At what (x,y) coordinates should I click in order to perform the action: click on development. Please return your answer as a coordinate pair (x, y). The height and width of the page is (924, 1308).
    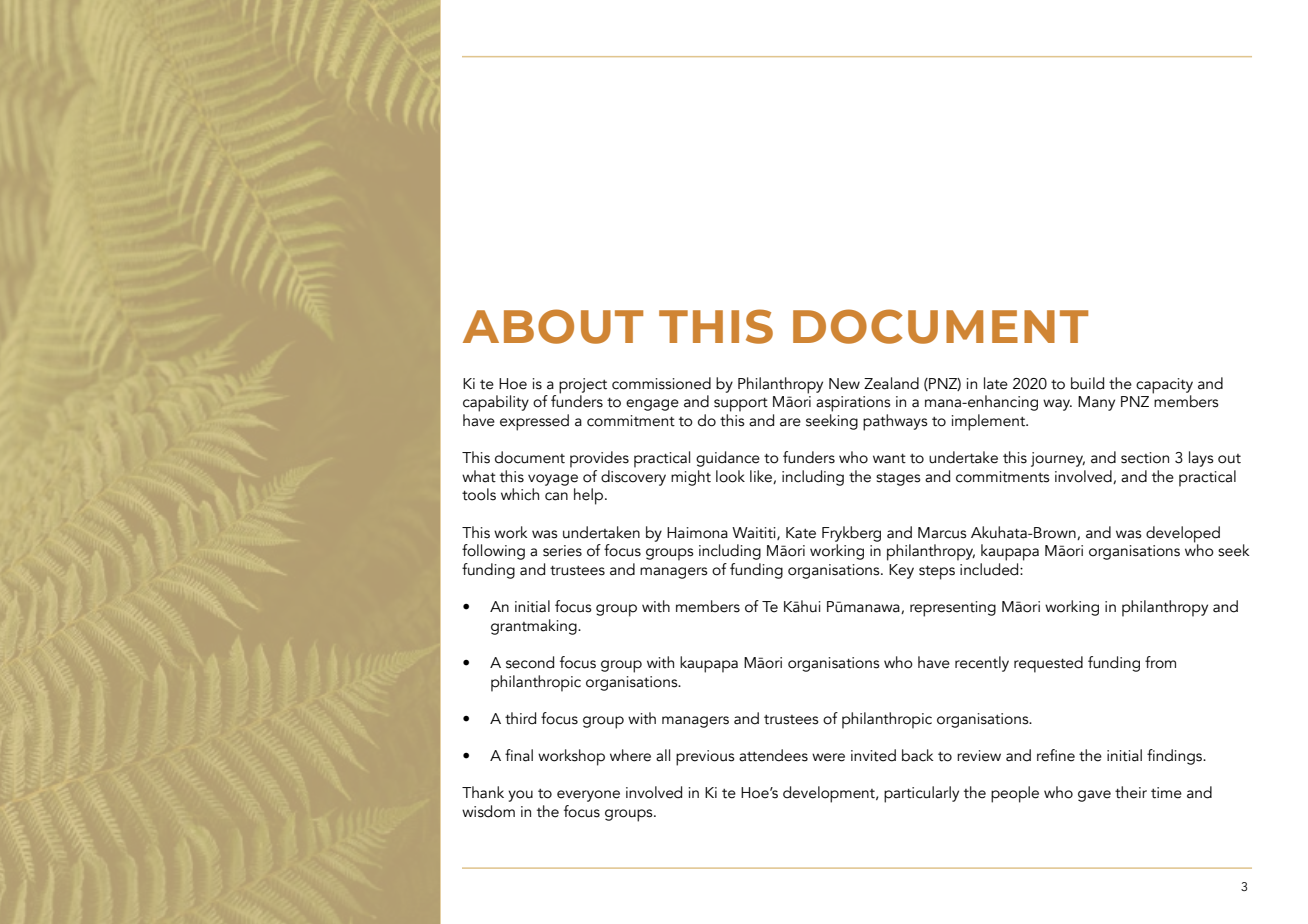
    Looking at the image, I should click on (830, 794).
